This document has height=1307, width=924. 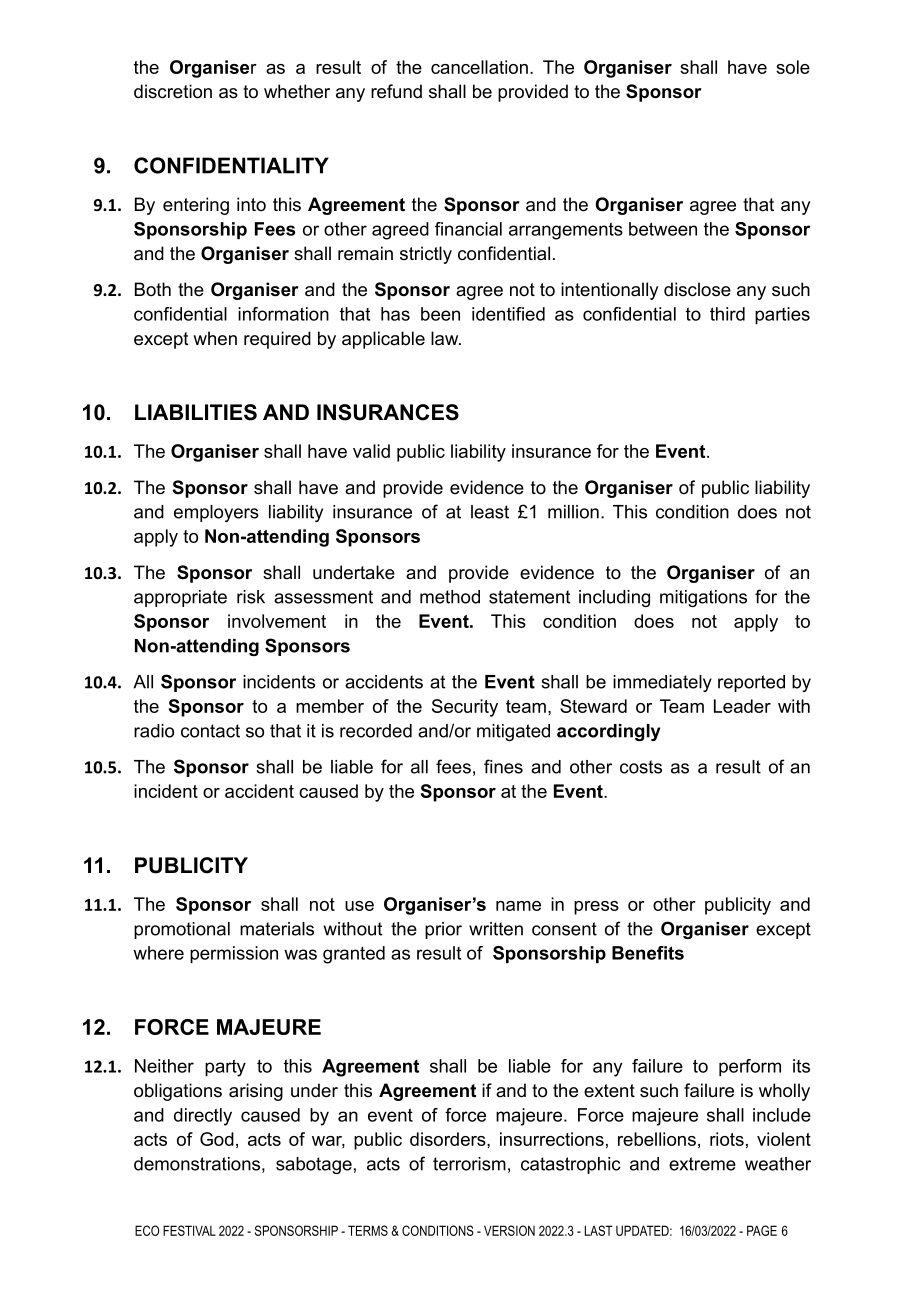 I want to click on cancellation, so click(x=479, y=67).
